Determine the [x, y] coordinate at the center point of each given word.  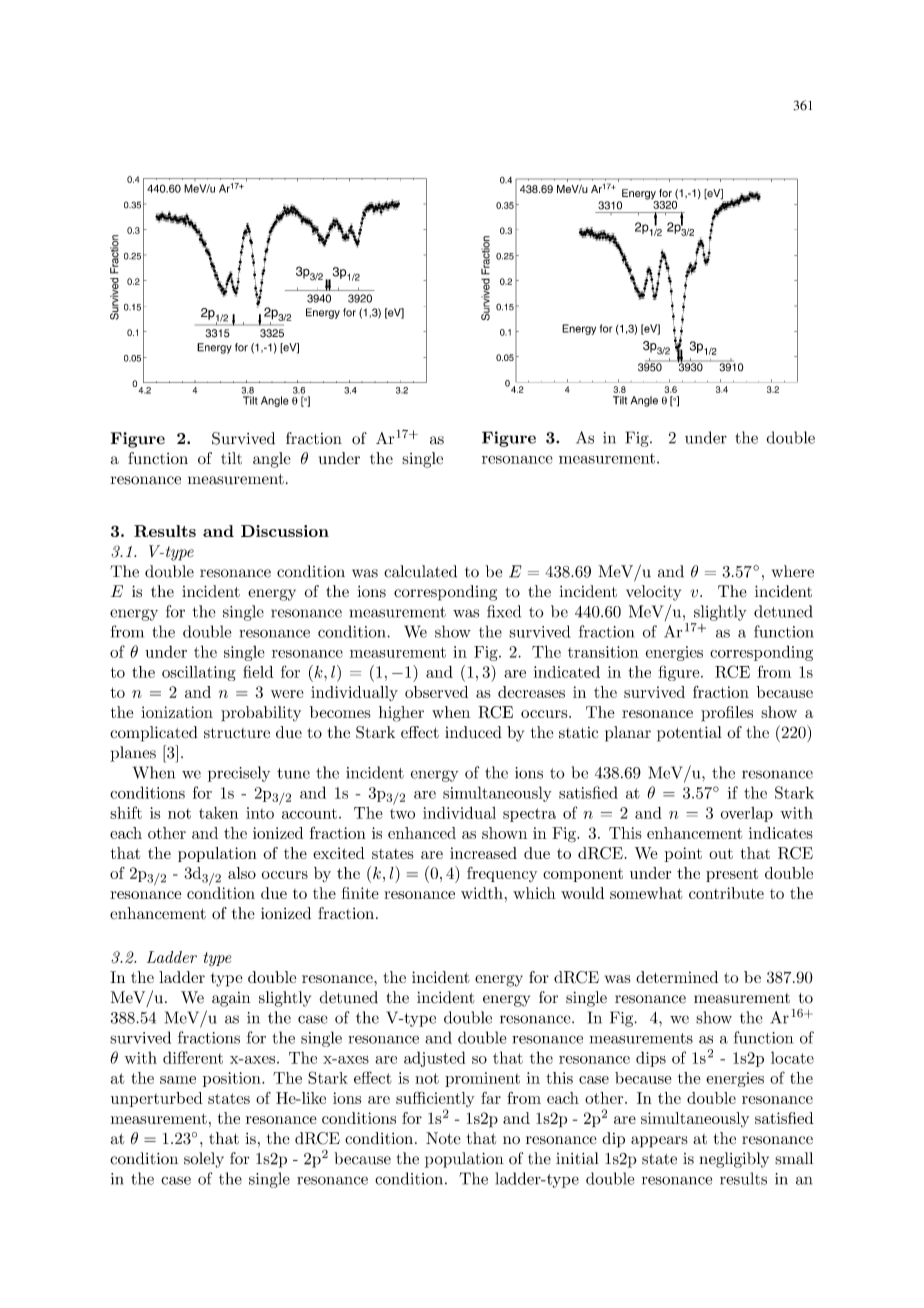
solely [204, 1160]
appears [659, 1142]
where [793, 571]
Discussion [285, 531]
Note [443, 1138]
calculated [420, 571]
